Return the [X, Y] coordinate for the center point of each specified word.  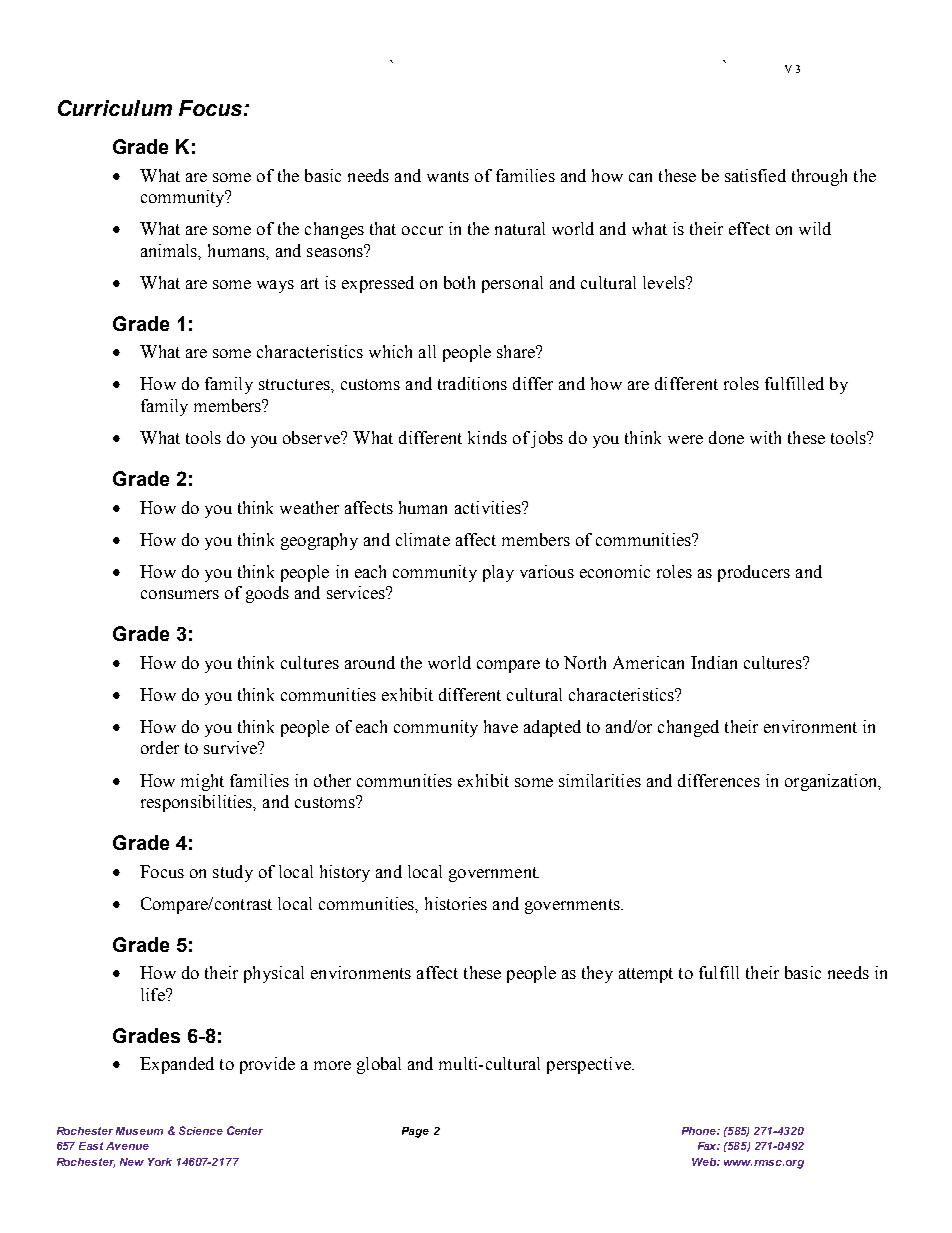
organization [832, 782]
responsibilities [198, 803]
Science [201, 1130]
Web [705, 1162]
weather [309, 507]
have [501, 726]
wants [448, 176]
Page [415, 1132]
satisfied [755, 175]
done [726, 437]
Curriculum [115, 108]
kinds [487, 437]
